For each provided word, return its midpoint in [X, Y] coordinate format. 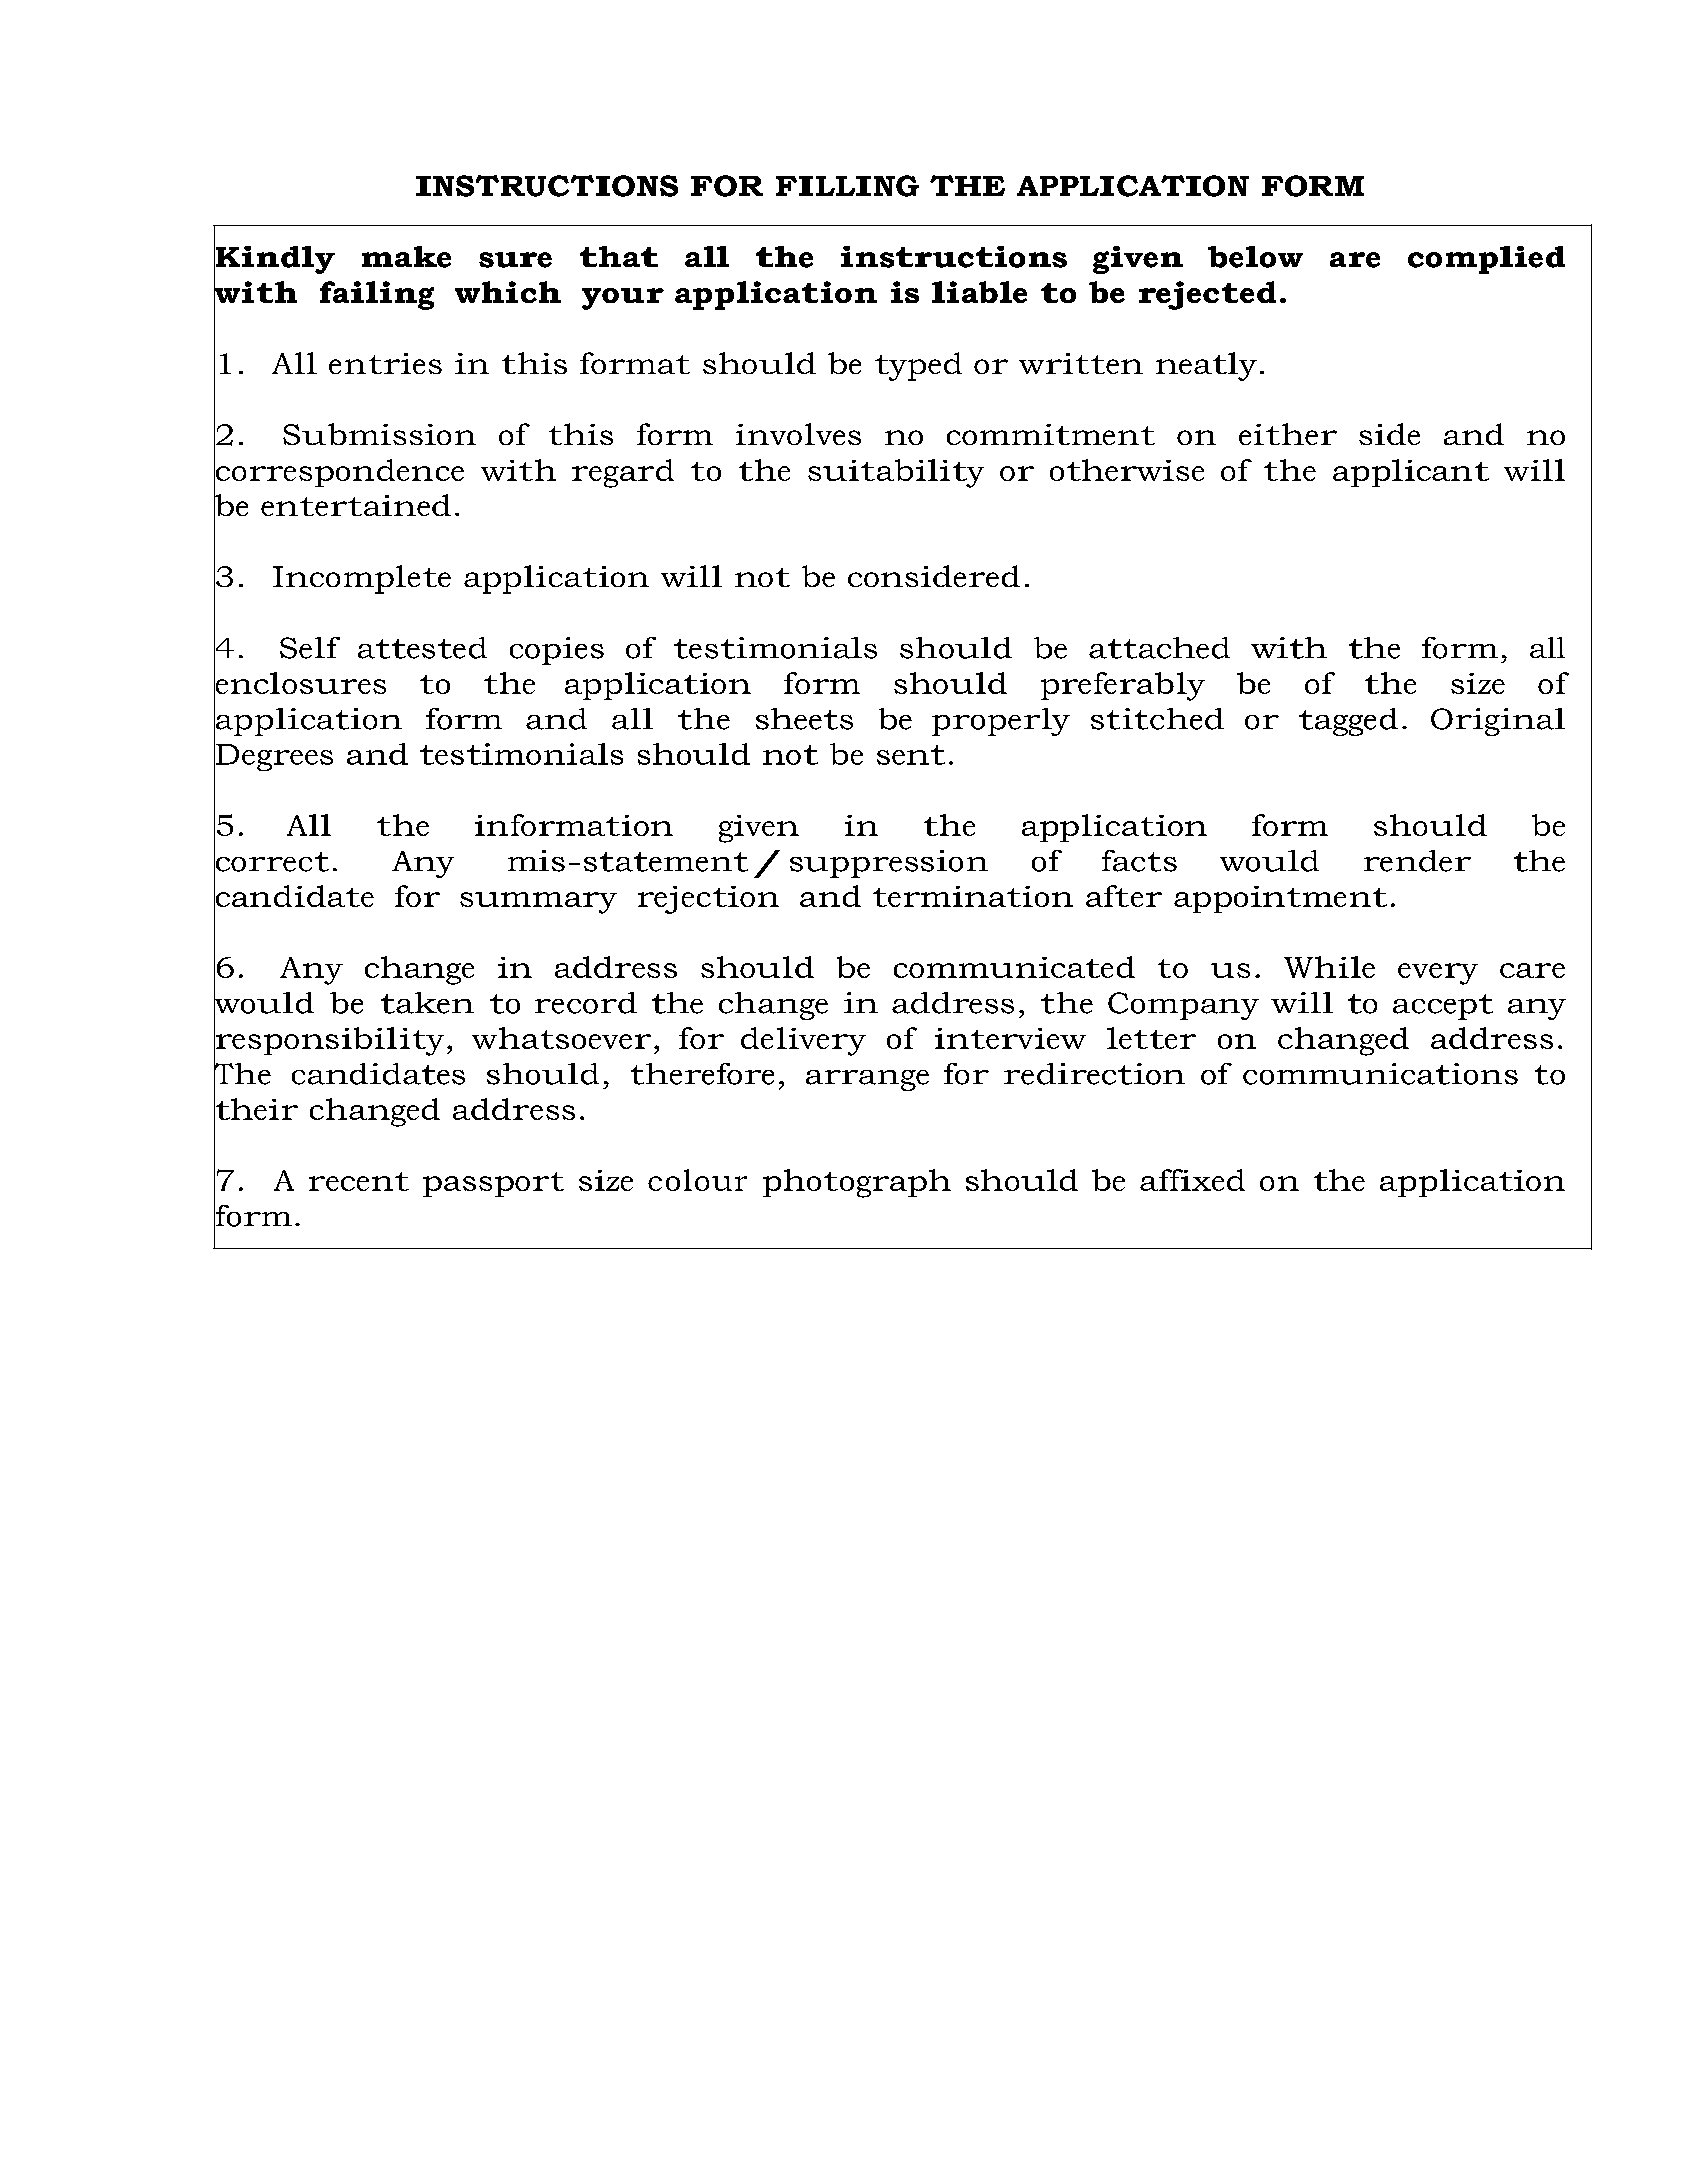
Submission [379, 434]
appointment [1280, 899]
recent [359, 1181]
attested [422, 648]
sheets [804, 719]
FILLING [847, 186]
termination [973, 896]
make [406, 257]
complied [1486, 260]
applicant [1411, 473]
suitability [896, 473]
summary [538, 903]
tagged [1348, 722]
